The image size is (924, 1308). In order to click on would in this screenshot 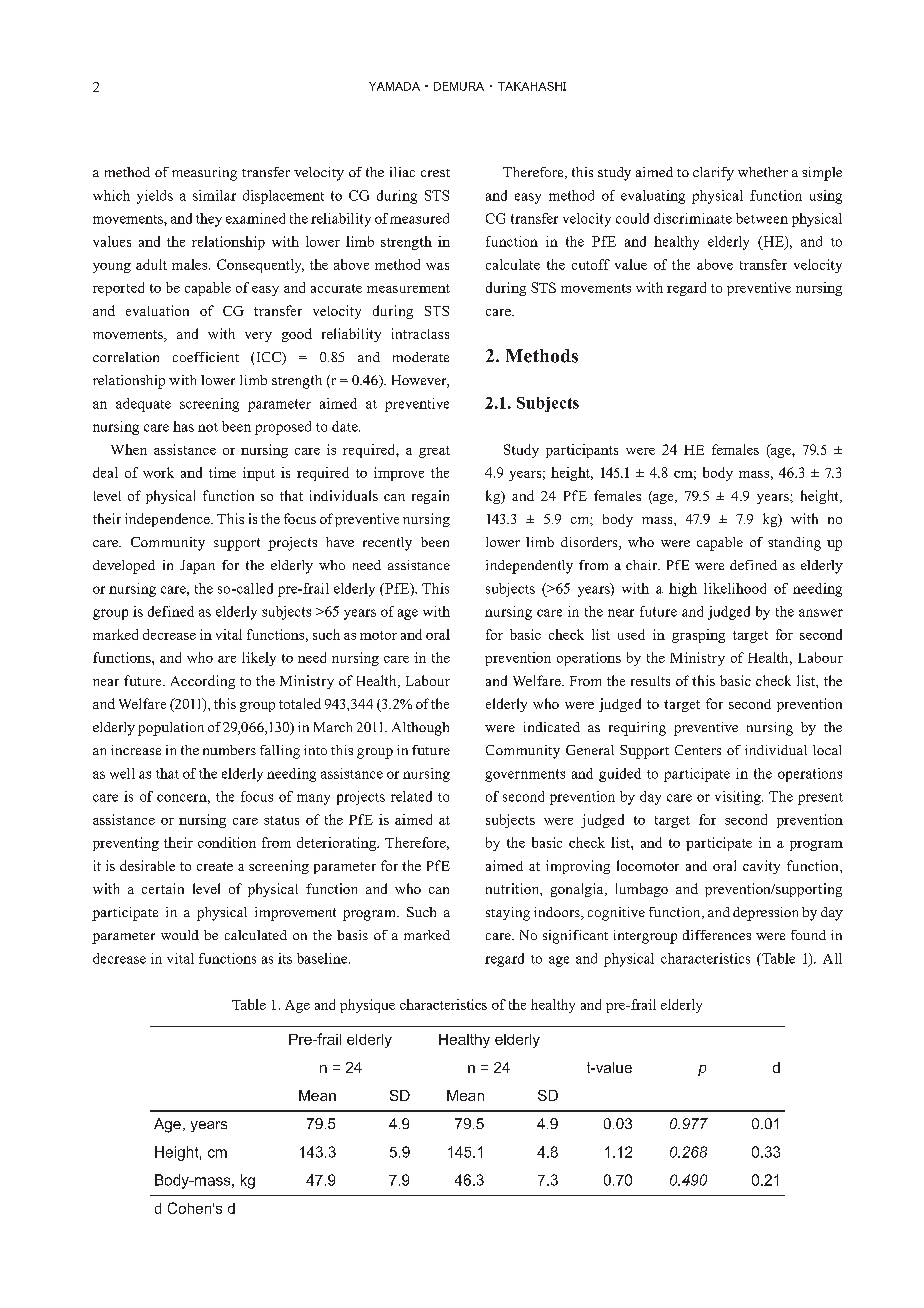, I will do `click(180, 935)`.
